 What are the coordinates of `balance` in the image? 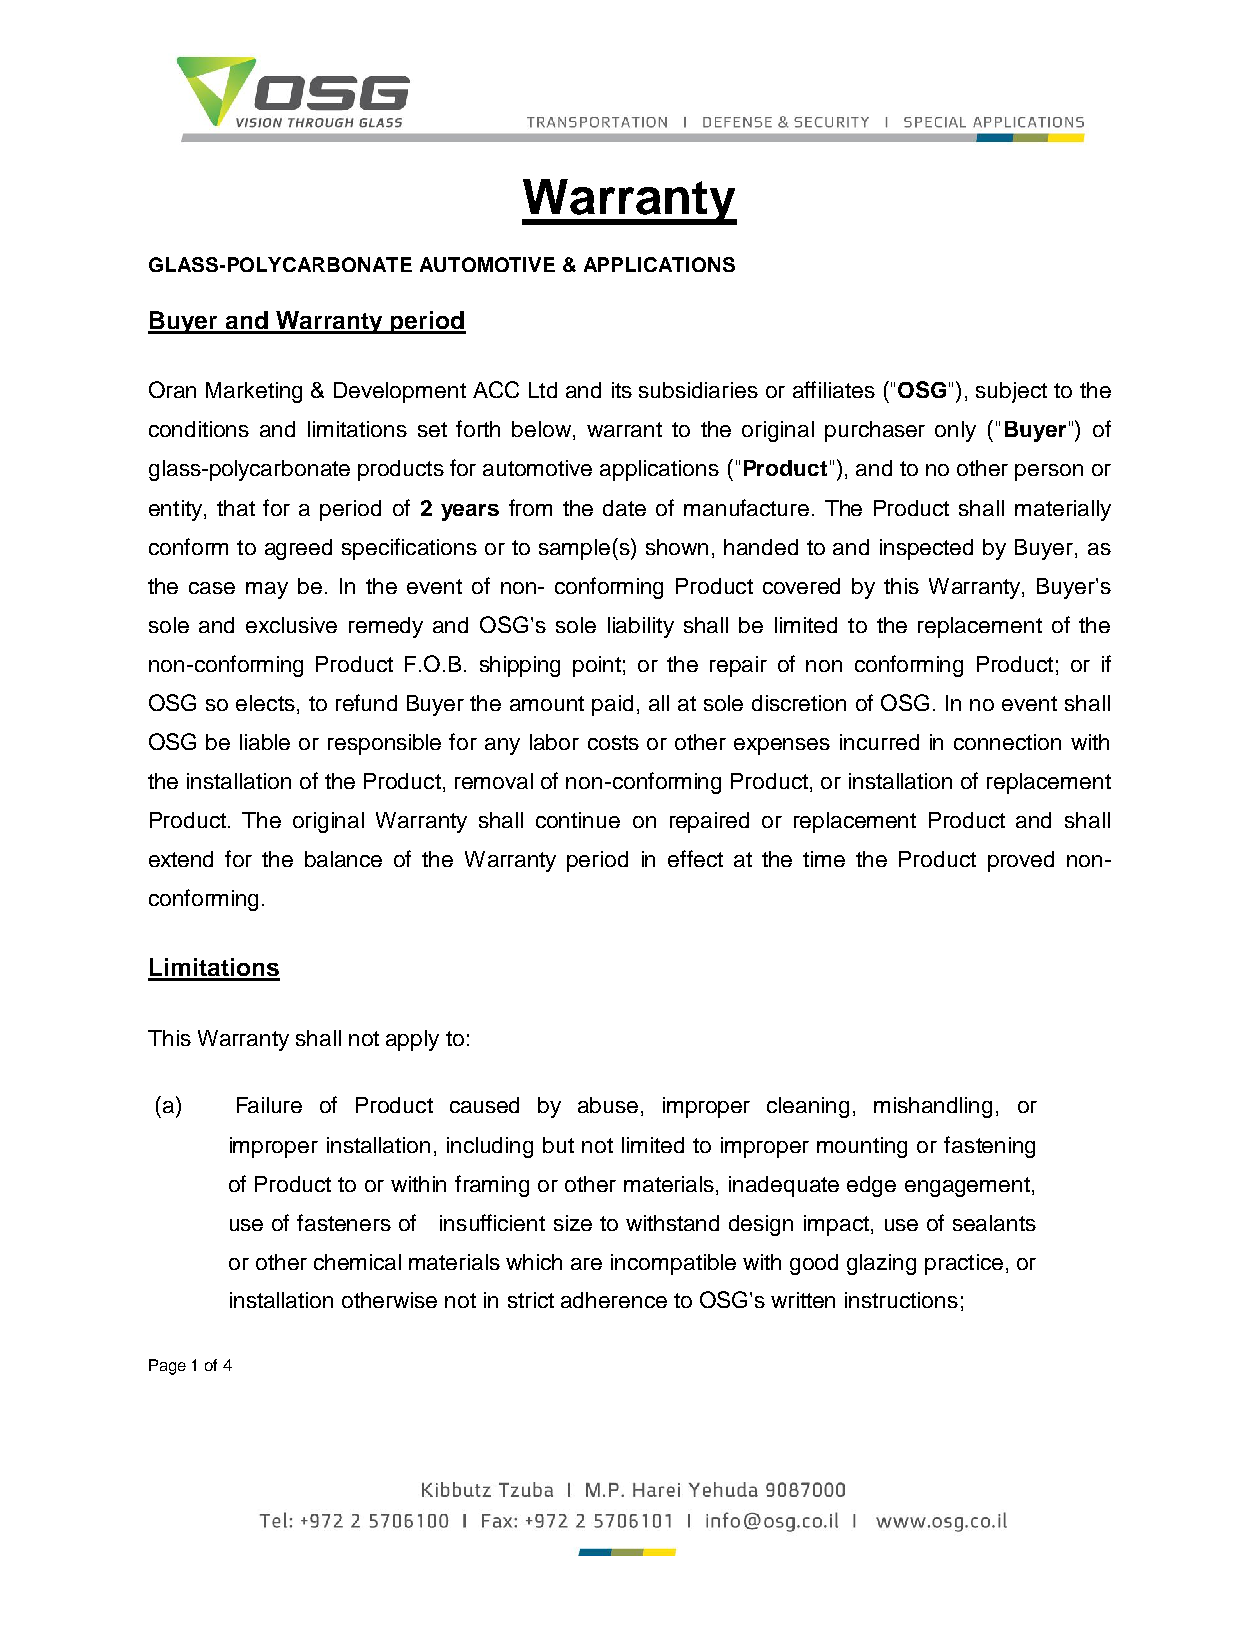 It's located at (343, 859).
